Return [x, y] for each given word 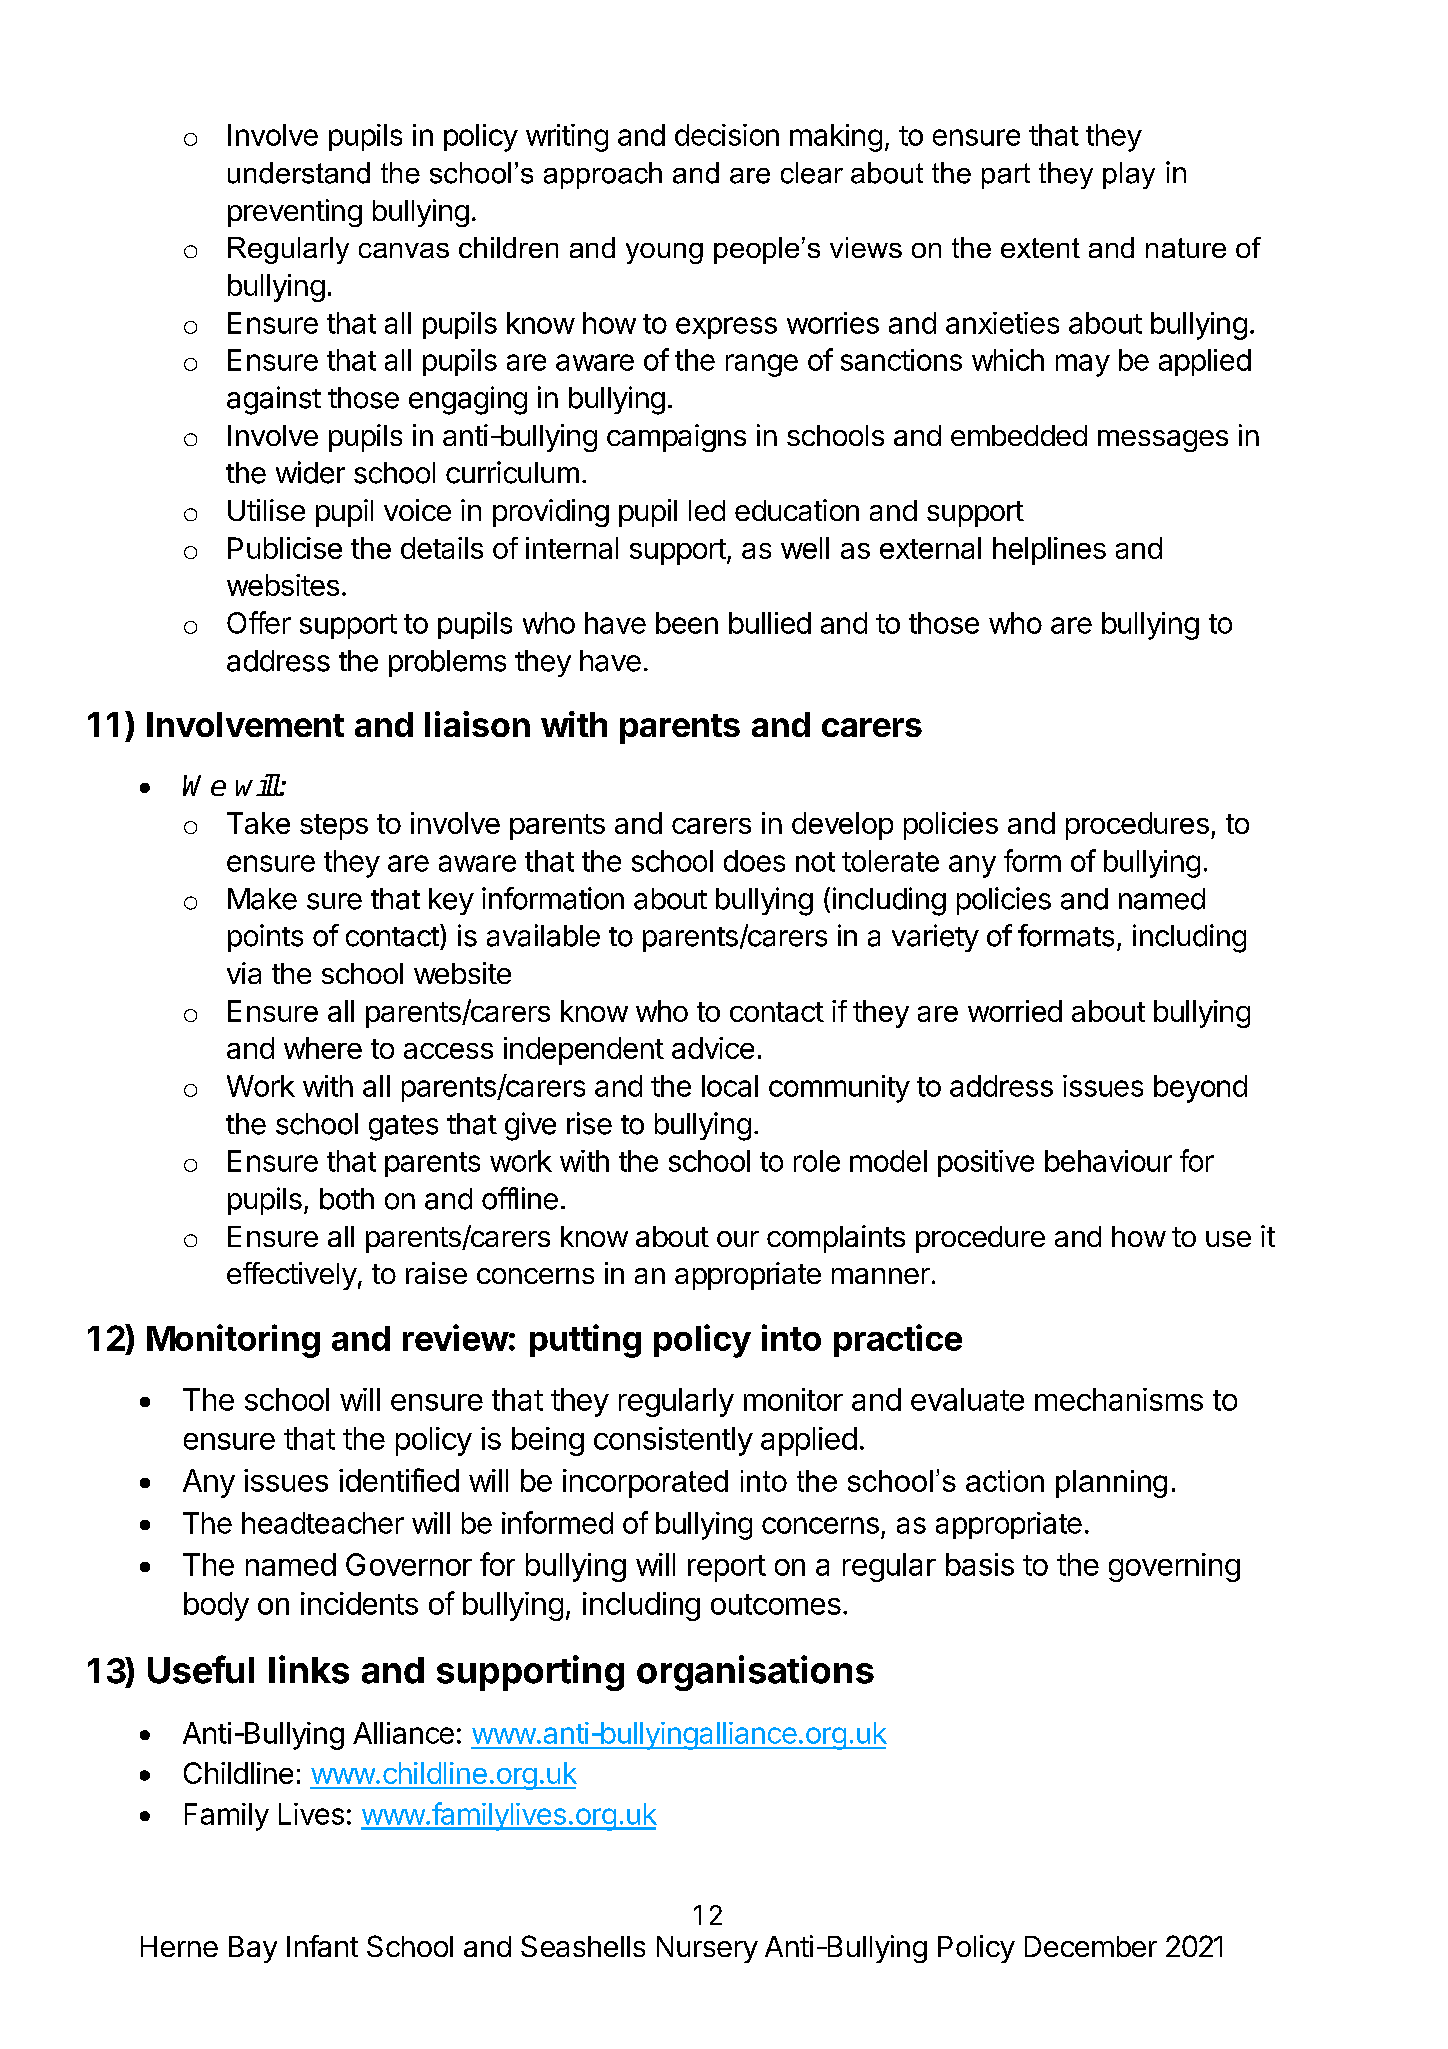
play [1129, 175]
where [323, 1048]
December [1091, 1946]
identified [399, 1480]
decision [727, 135]
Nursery [707, 1949]
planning [1111, 1484]
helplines [1049, 551]
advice [713, 1048]
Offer [259, 622]
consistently [673, 1441]
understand [299, 173]
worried [1015, 1011]
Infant [322, 1946]
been [687, 623]
